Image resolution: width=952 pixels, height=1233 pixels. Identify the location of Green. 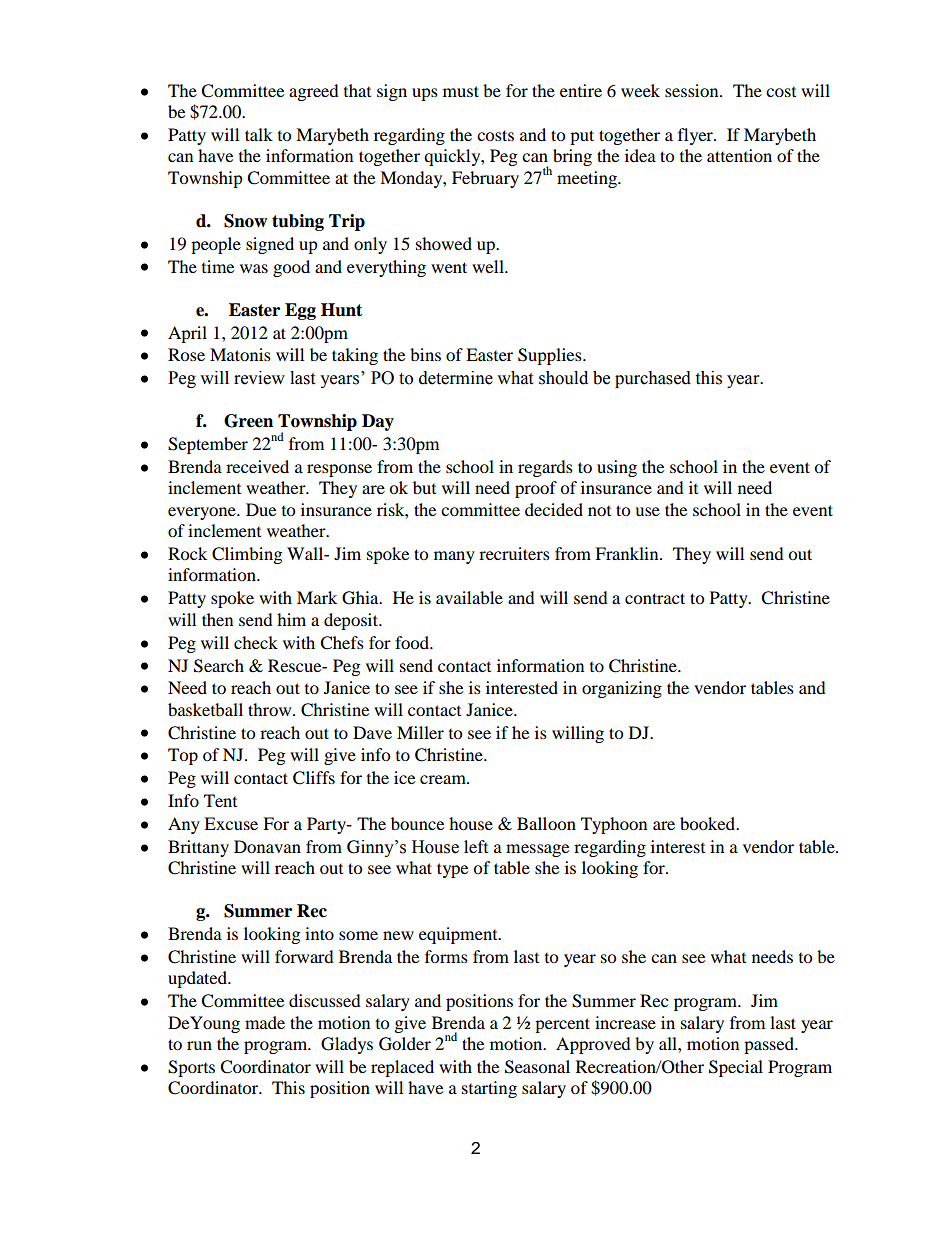
(248, 421).
